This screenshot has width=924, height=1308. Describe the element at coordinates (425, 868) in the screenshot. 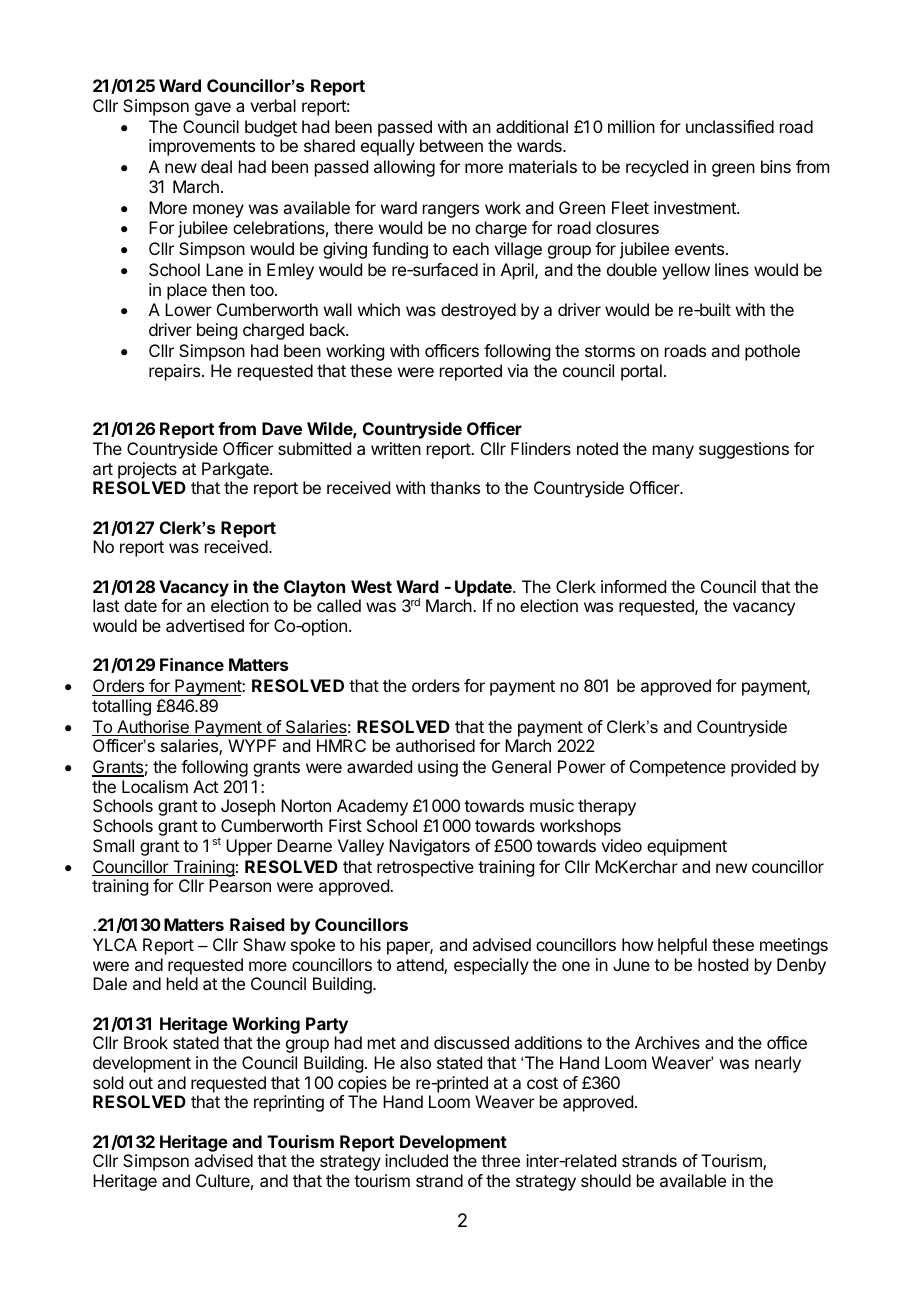

I see `retrospective` at that location.
